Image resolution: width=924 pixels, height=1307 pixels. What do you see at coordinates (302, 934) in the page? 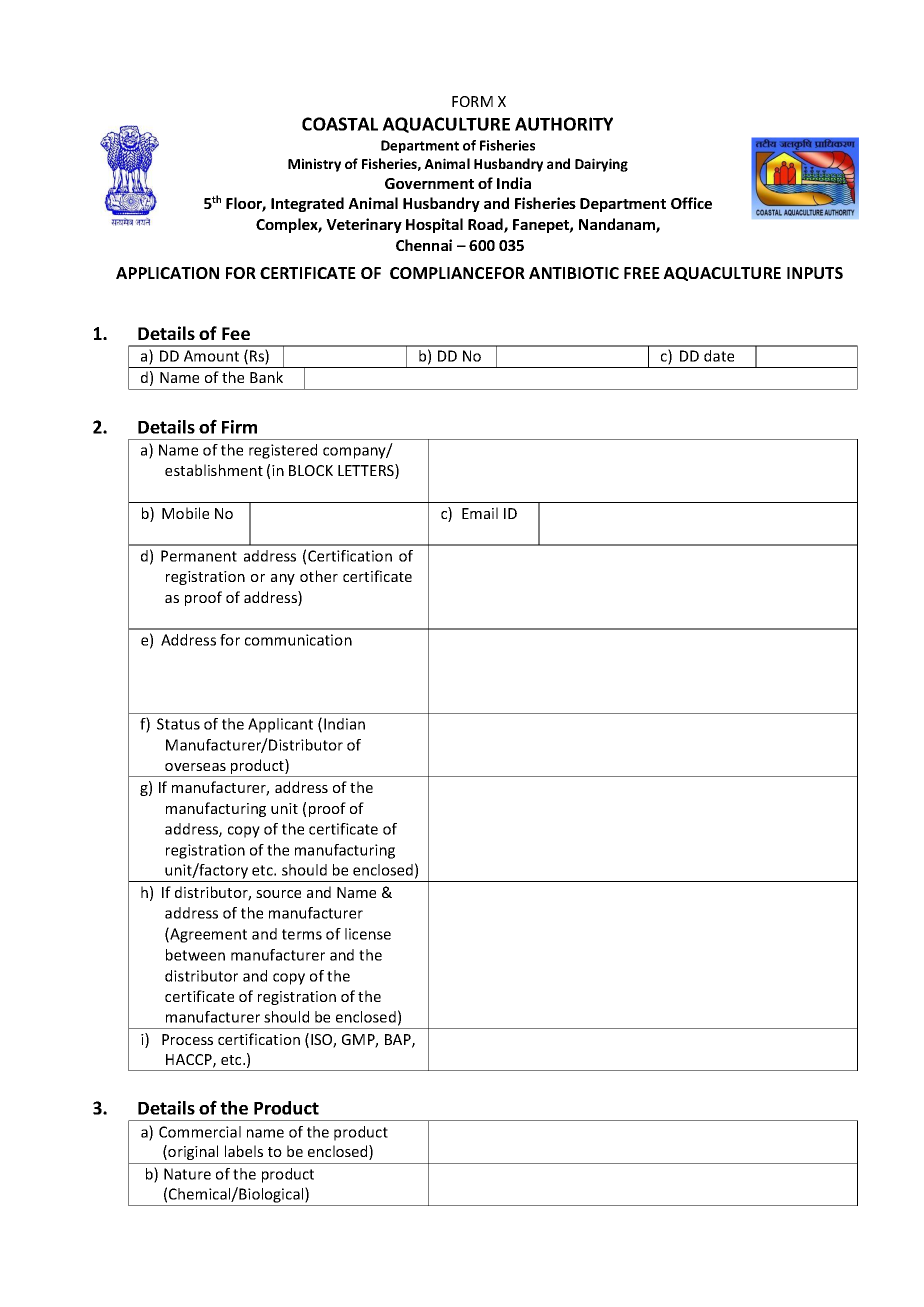
I see `terms` at bounding box center [302, 934].
